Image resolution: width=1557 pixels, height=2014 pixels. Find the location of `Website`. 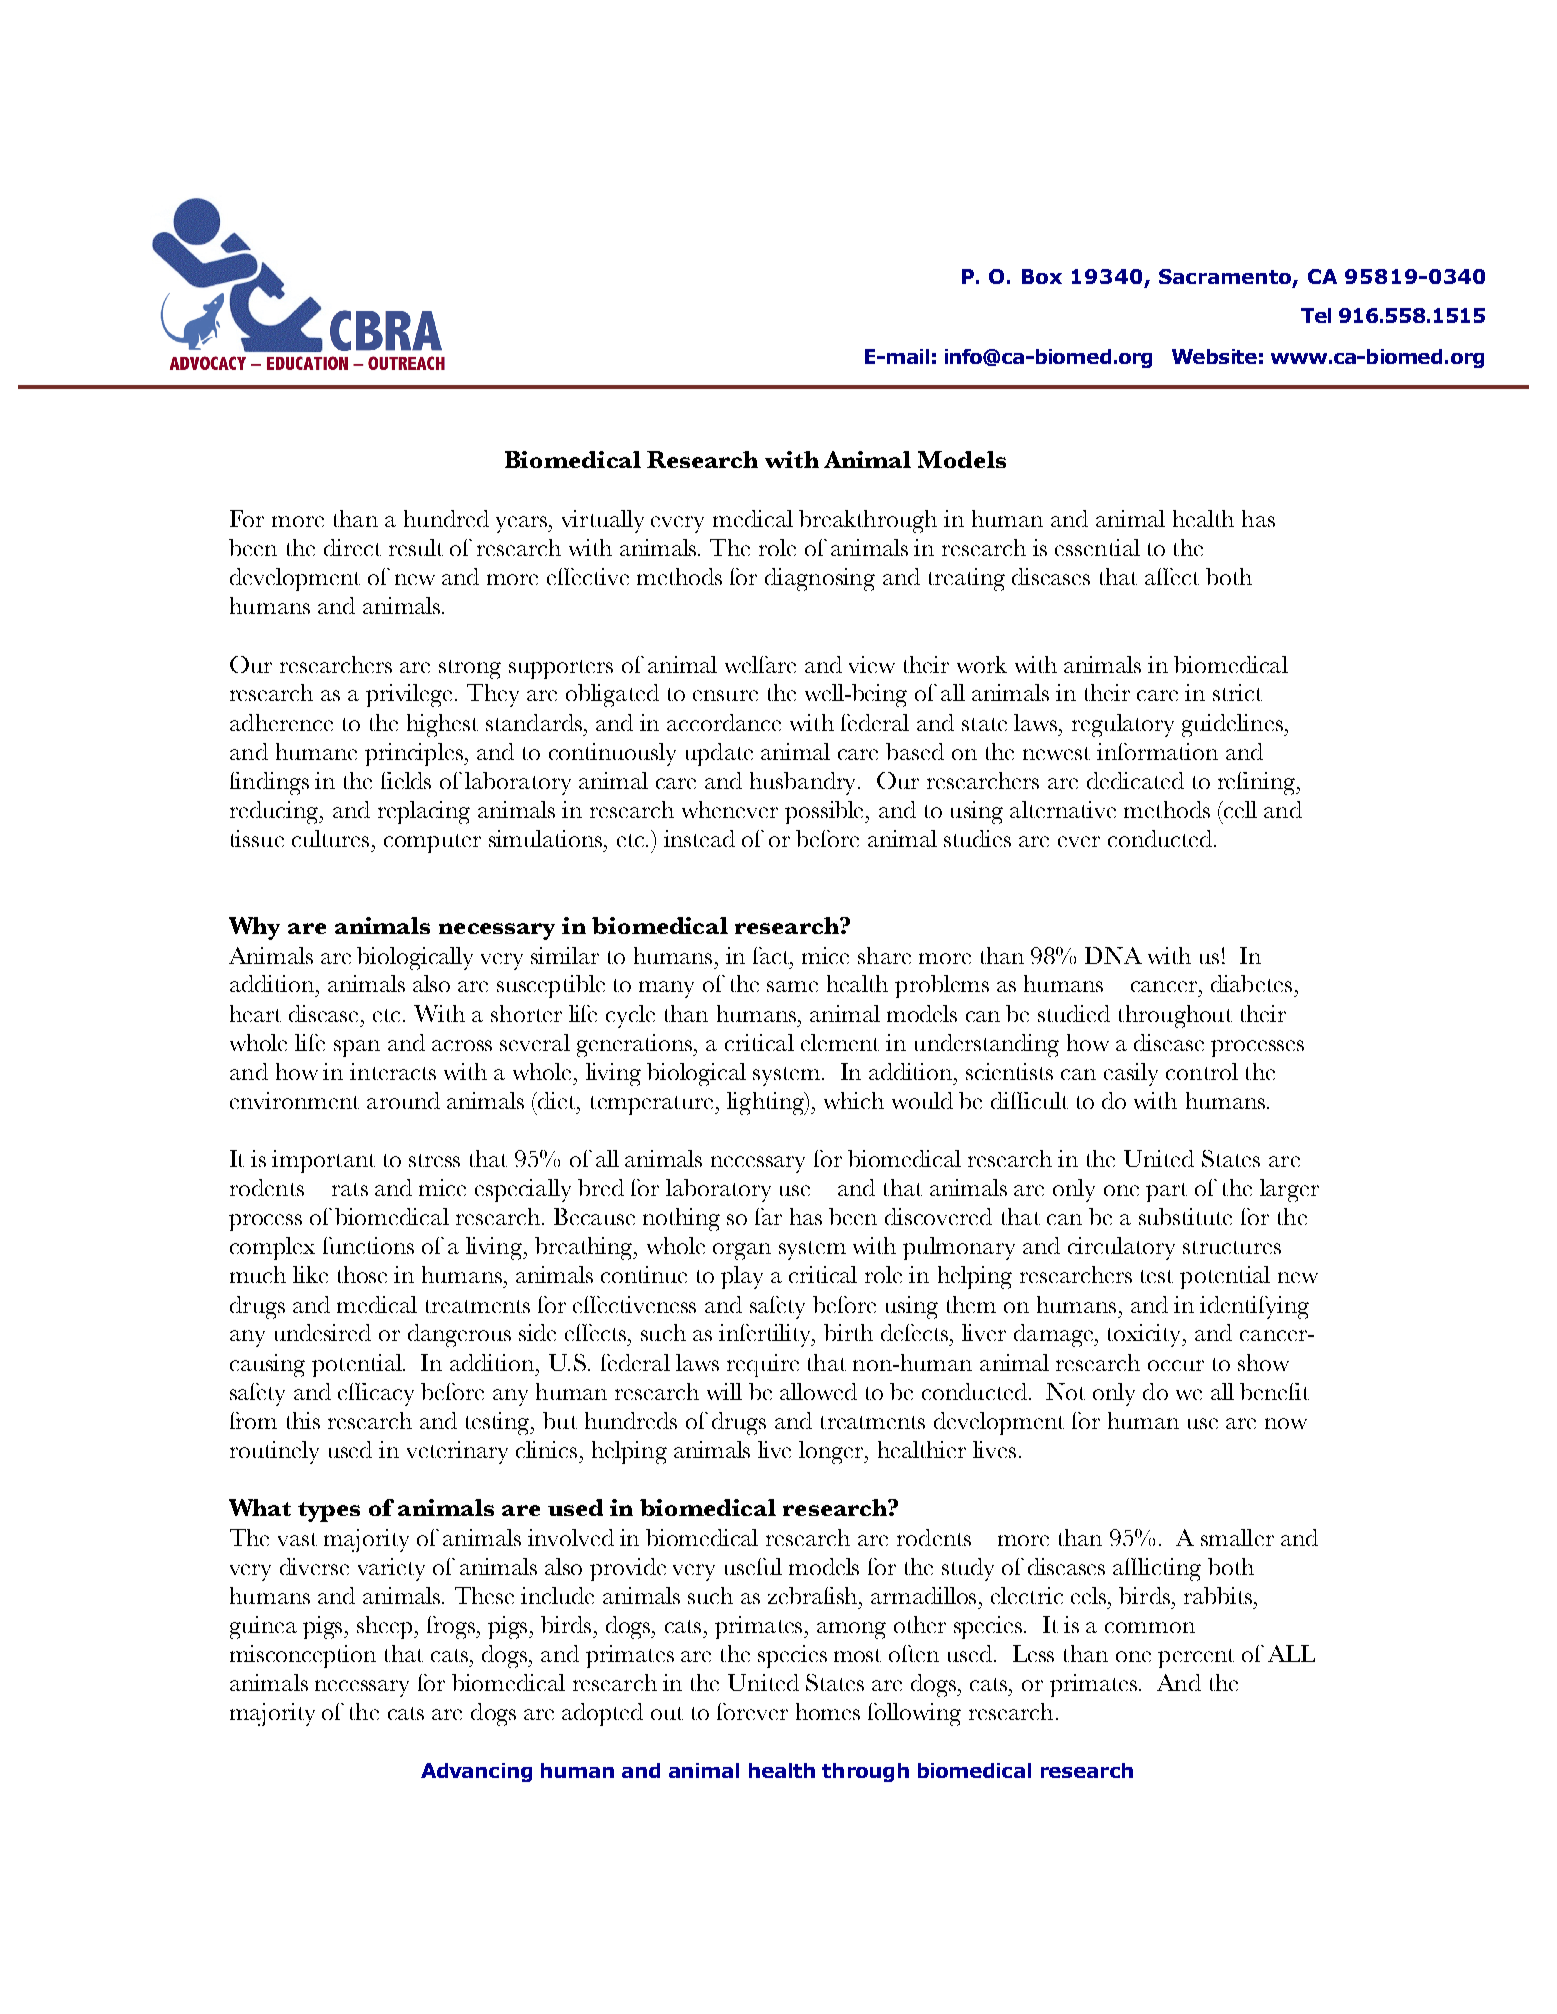

Website is located at coordinates (1214, 356).
